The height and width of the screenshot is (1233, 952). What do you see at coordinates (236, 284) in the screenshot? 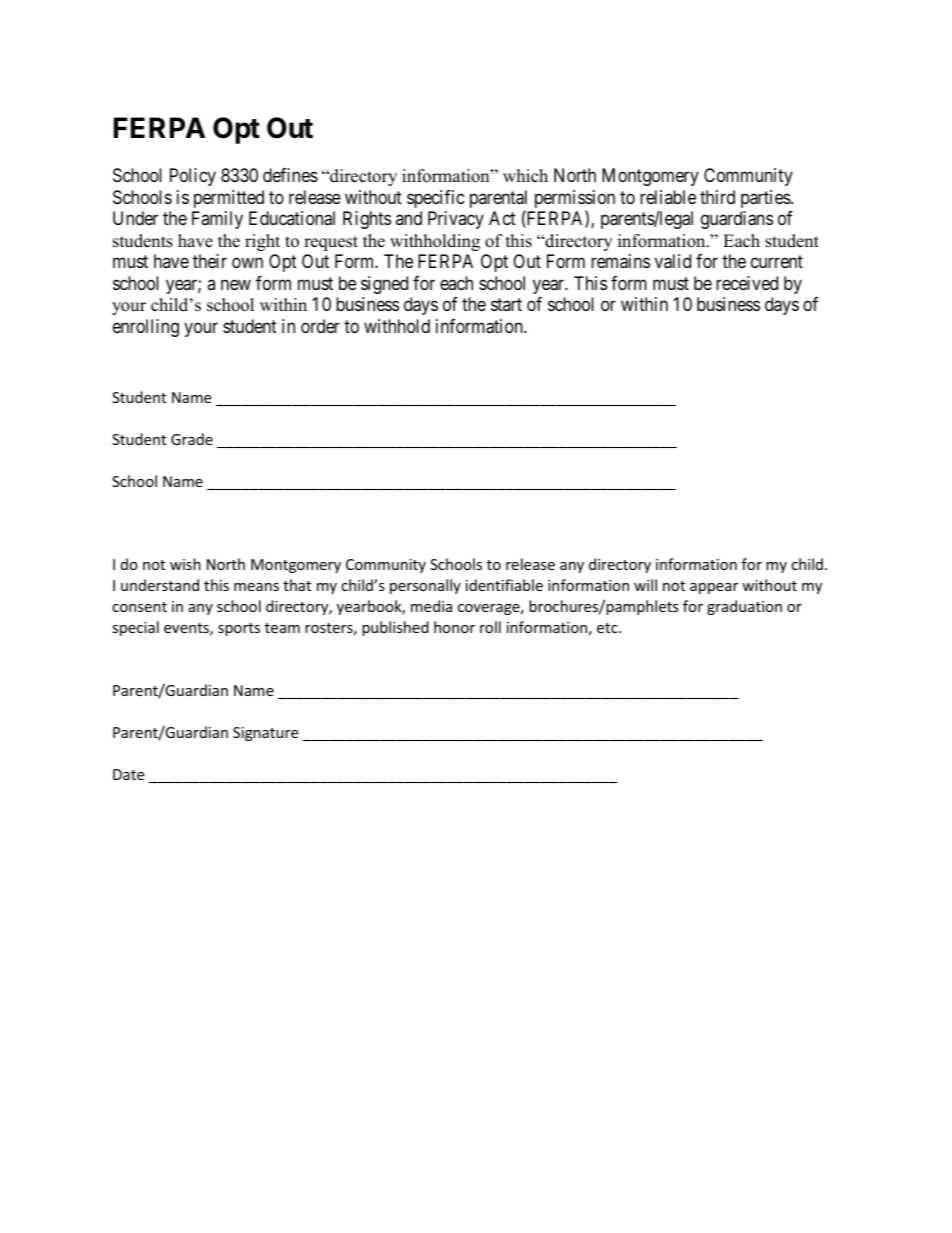
I see `new` at bounding box center [236, 284].
